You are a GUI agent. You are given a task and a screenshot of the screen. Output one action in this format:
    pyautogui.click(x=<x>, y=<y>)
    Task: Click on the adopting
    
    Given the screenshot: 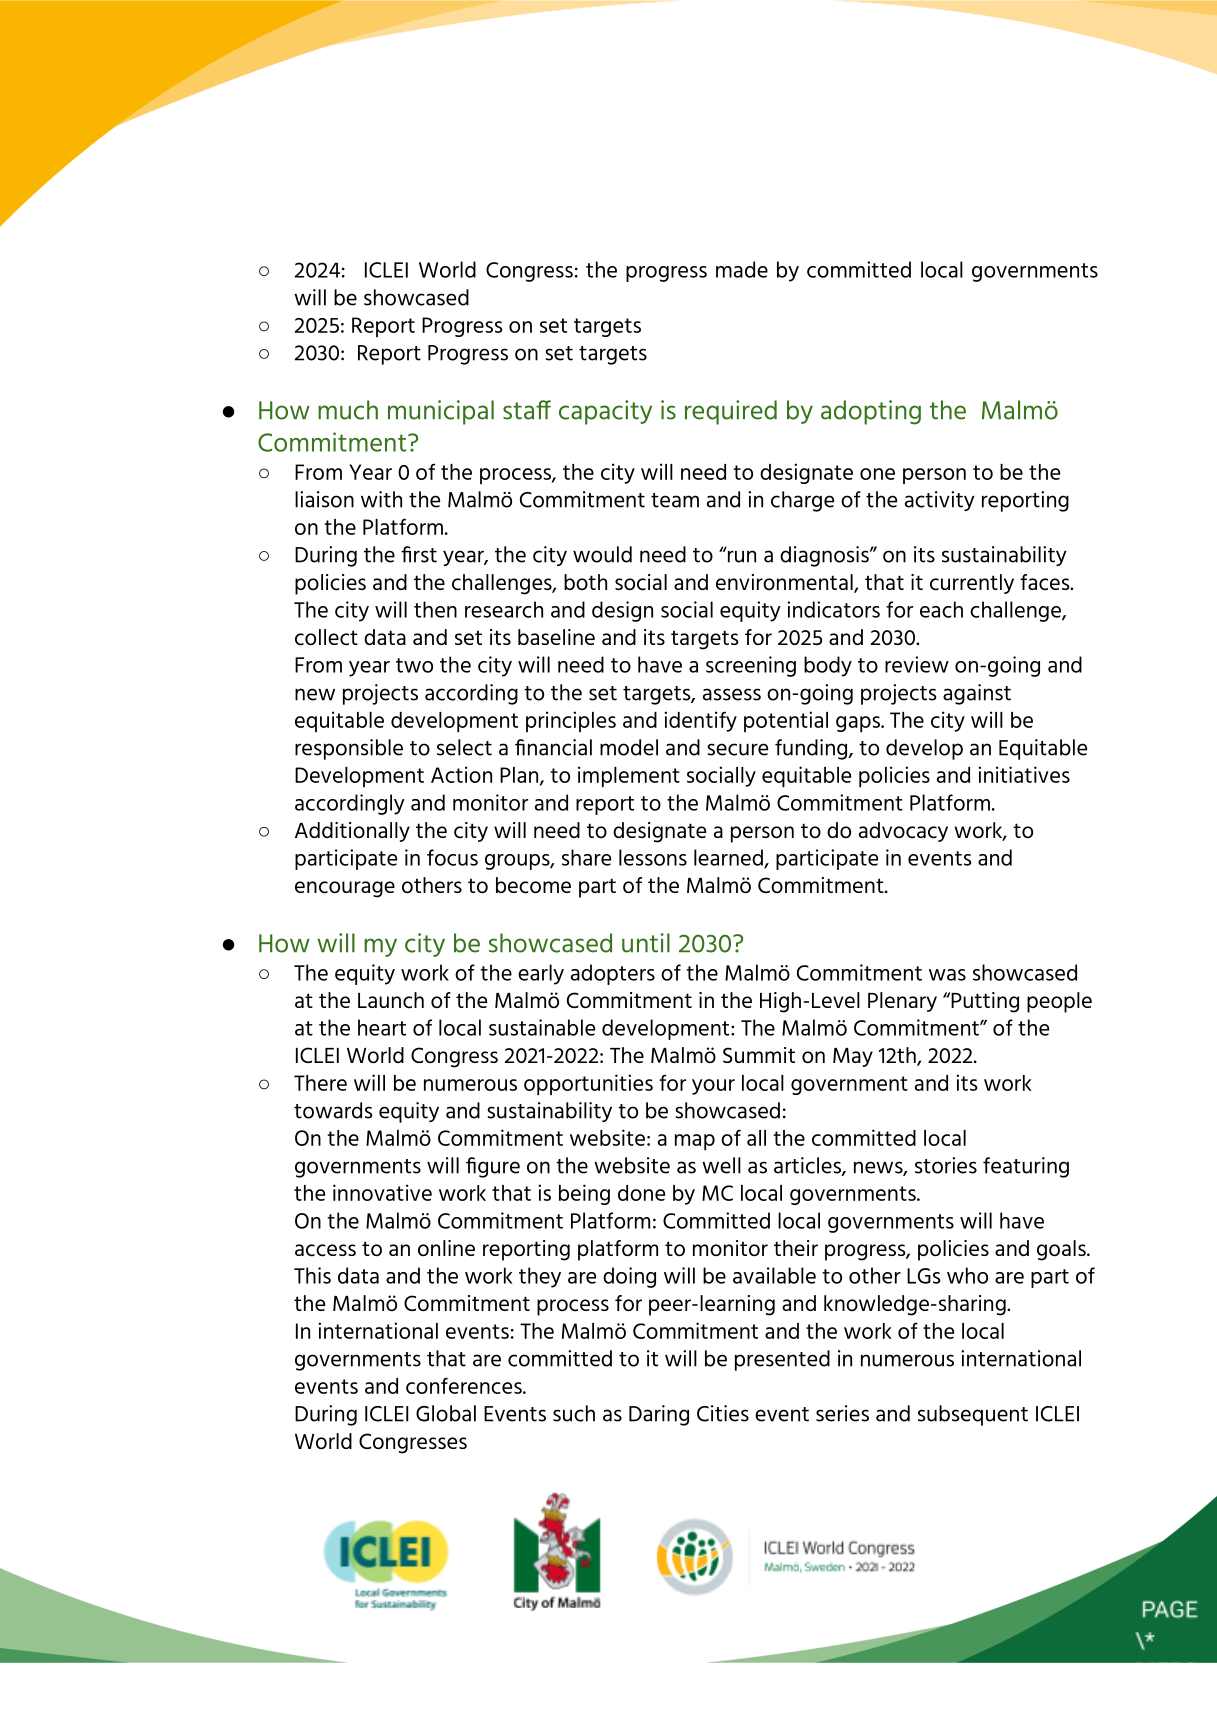 What is the action you would take?
    pyautogui.click(x=871, y=412)
